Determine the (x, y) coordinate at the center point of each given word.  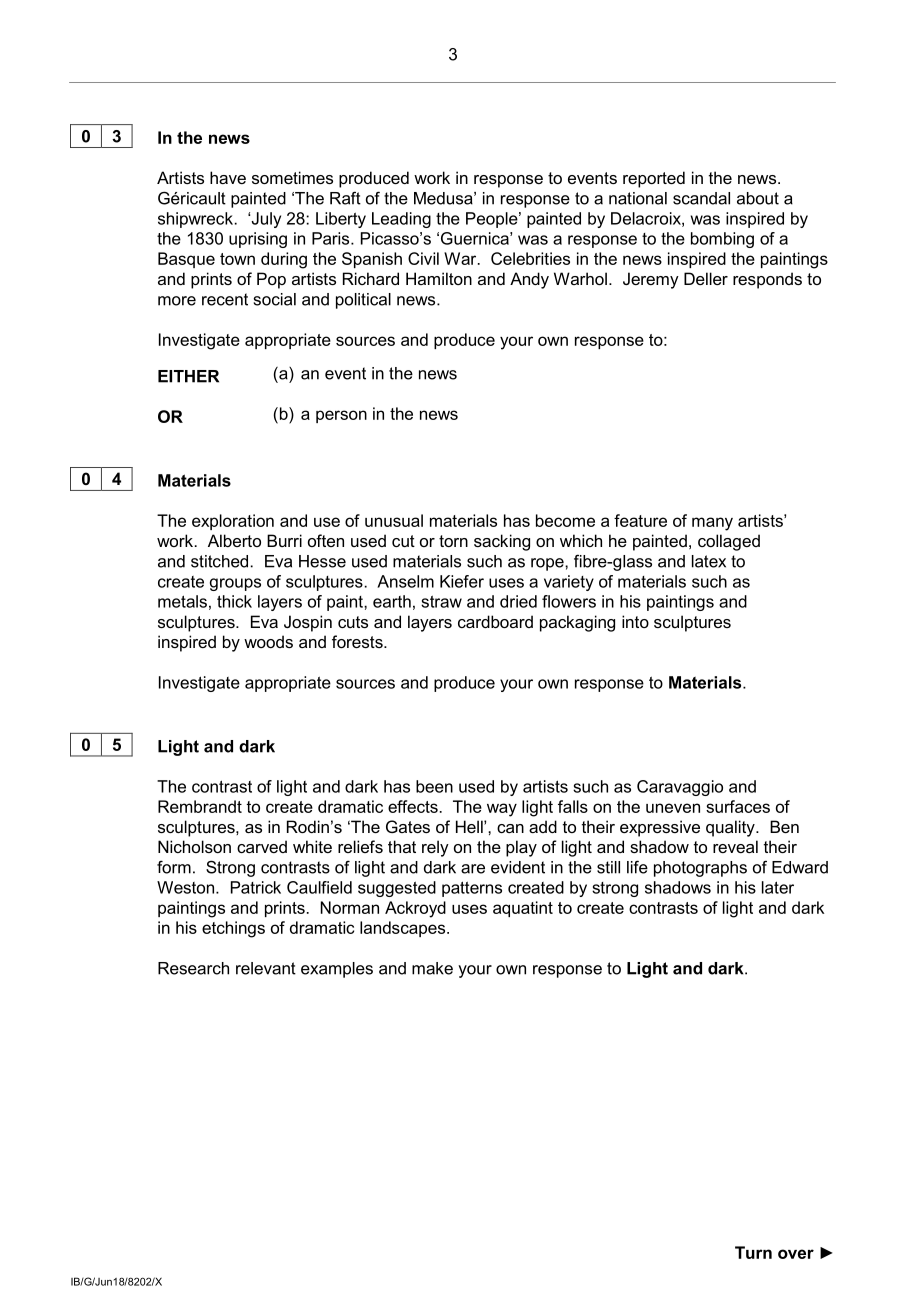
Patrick (256, 887)
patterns (472, 889)
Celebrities (530, 258)
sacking (502, 542)
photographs (700, 869)
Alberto (234, 540)
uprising (258, 240)
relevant (266, 968)
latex (709, 561)
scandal (701, 198)
